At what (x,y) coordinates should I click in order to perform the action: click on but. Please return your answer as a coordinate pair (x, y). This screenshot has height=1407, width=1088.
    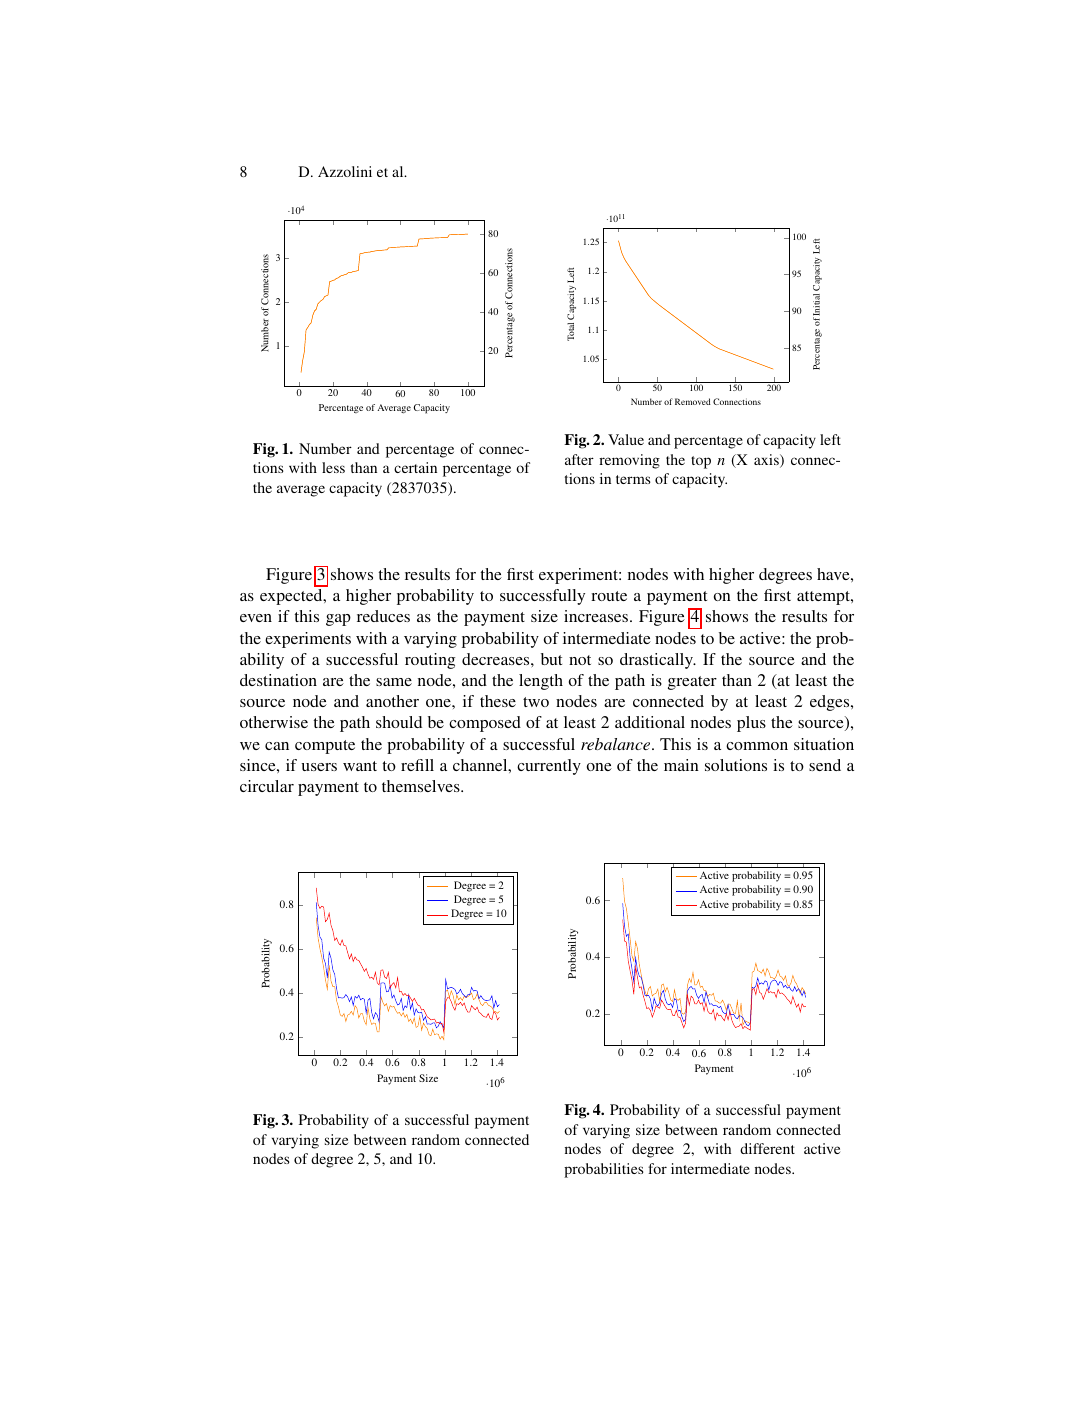
    Looking at the image, I should click on (551, 659).
